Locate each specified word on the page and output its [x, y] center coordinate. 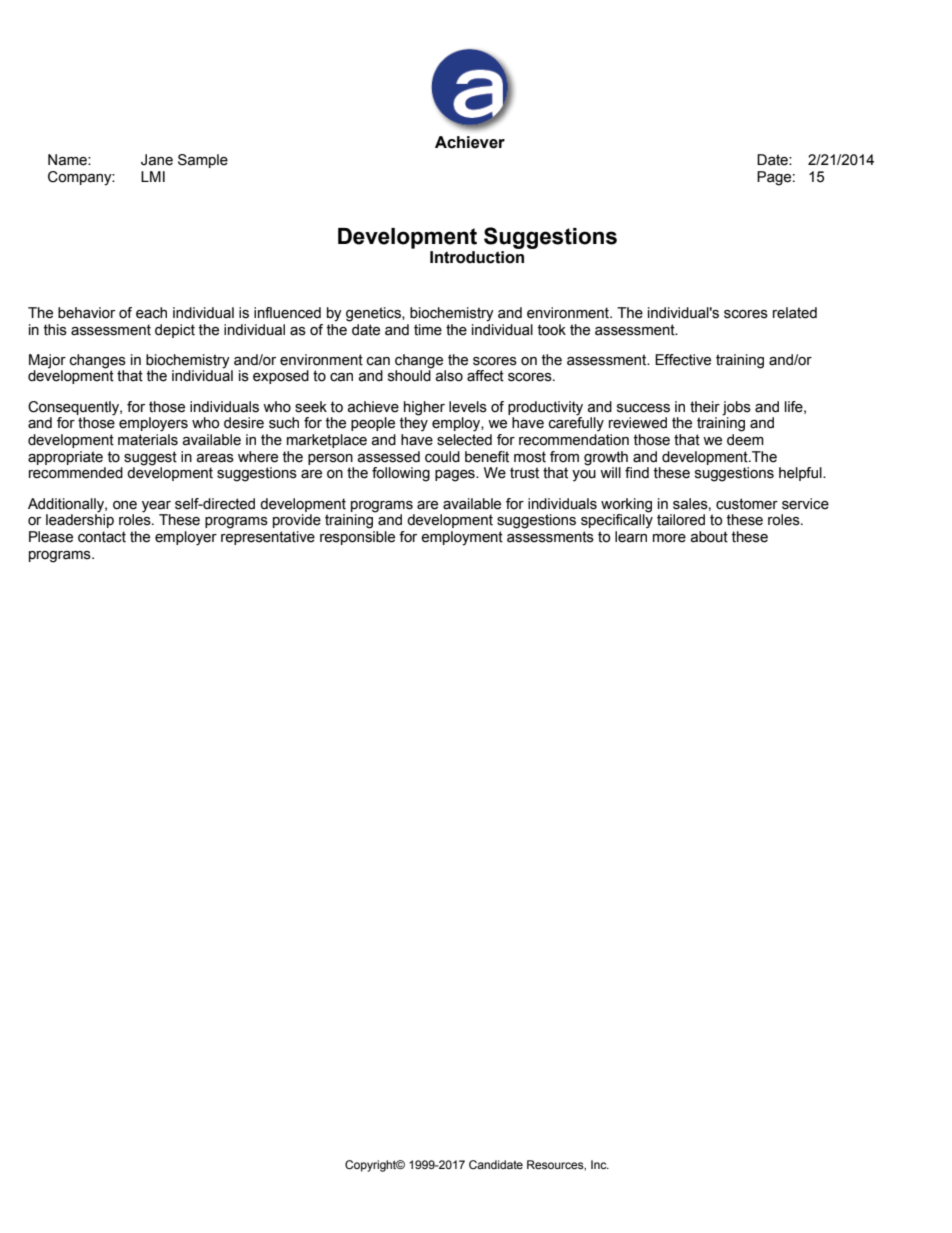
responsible [357, 538]
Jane [157, 160]
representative [268, 538]
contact [102, 537]
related [795, 313]
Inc [600, 1164]
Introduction [477, 257]
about [709, 537]
